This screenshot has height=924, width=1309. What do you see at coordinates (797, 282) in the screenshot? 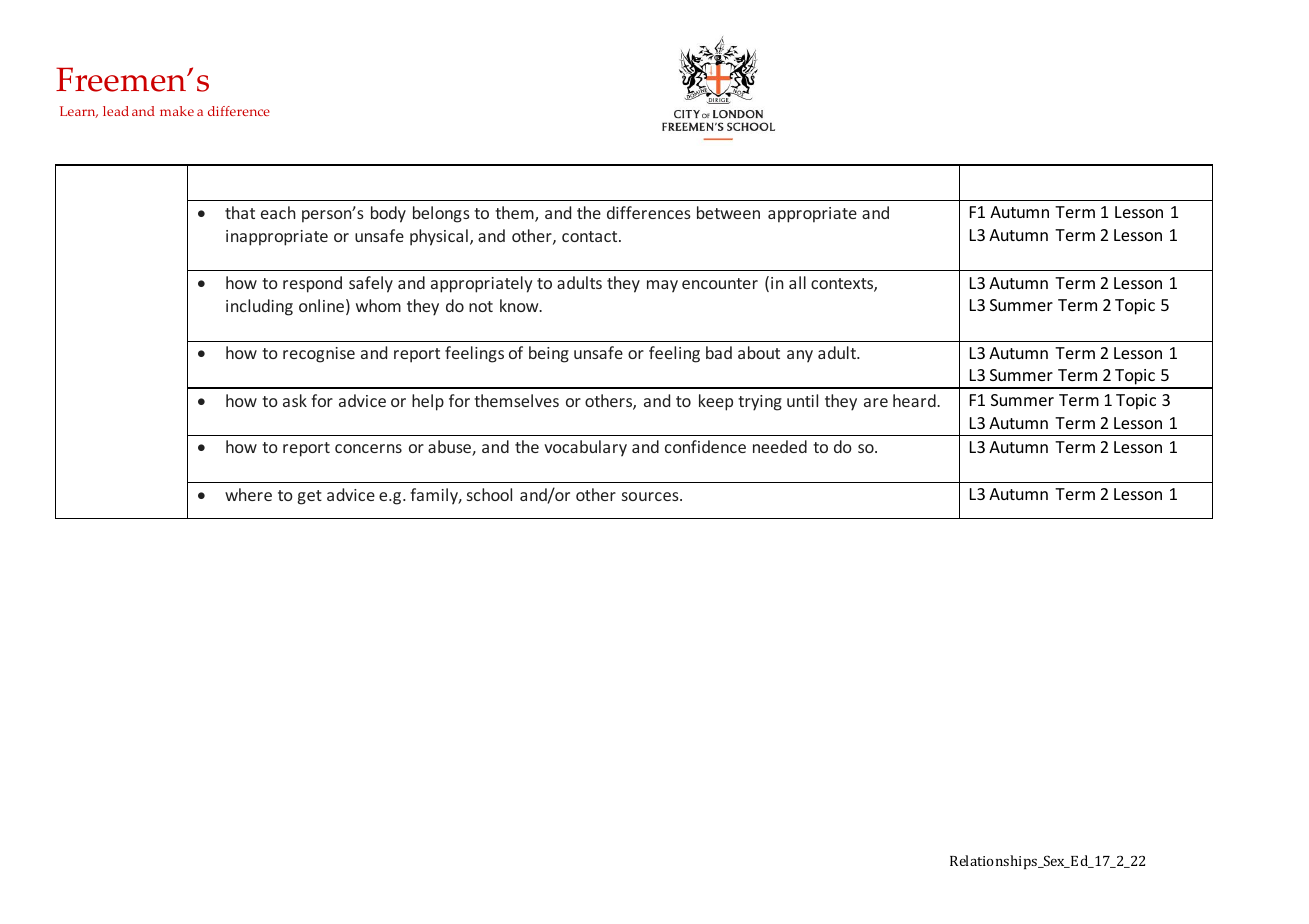
I see `all` at bounding box center [797, 282].
